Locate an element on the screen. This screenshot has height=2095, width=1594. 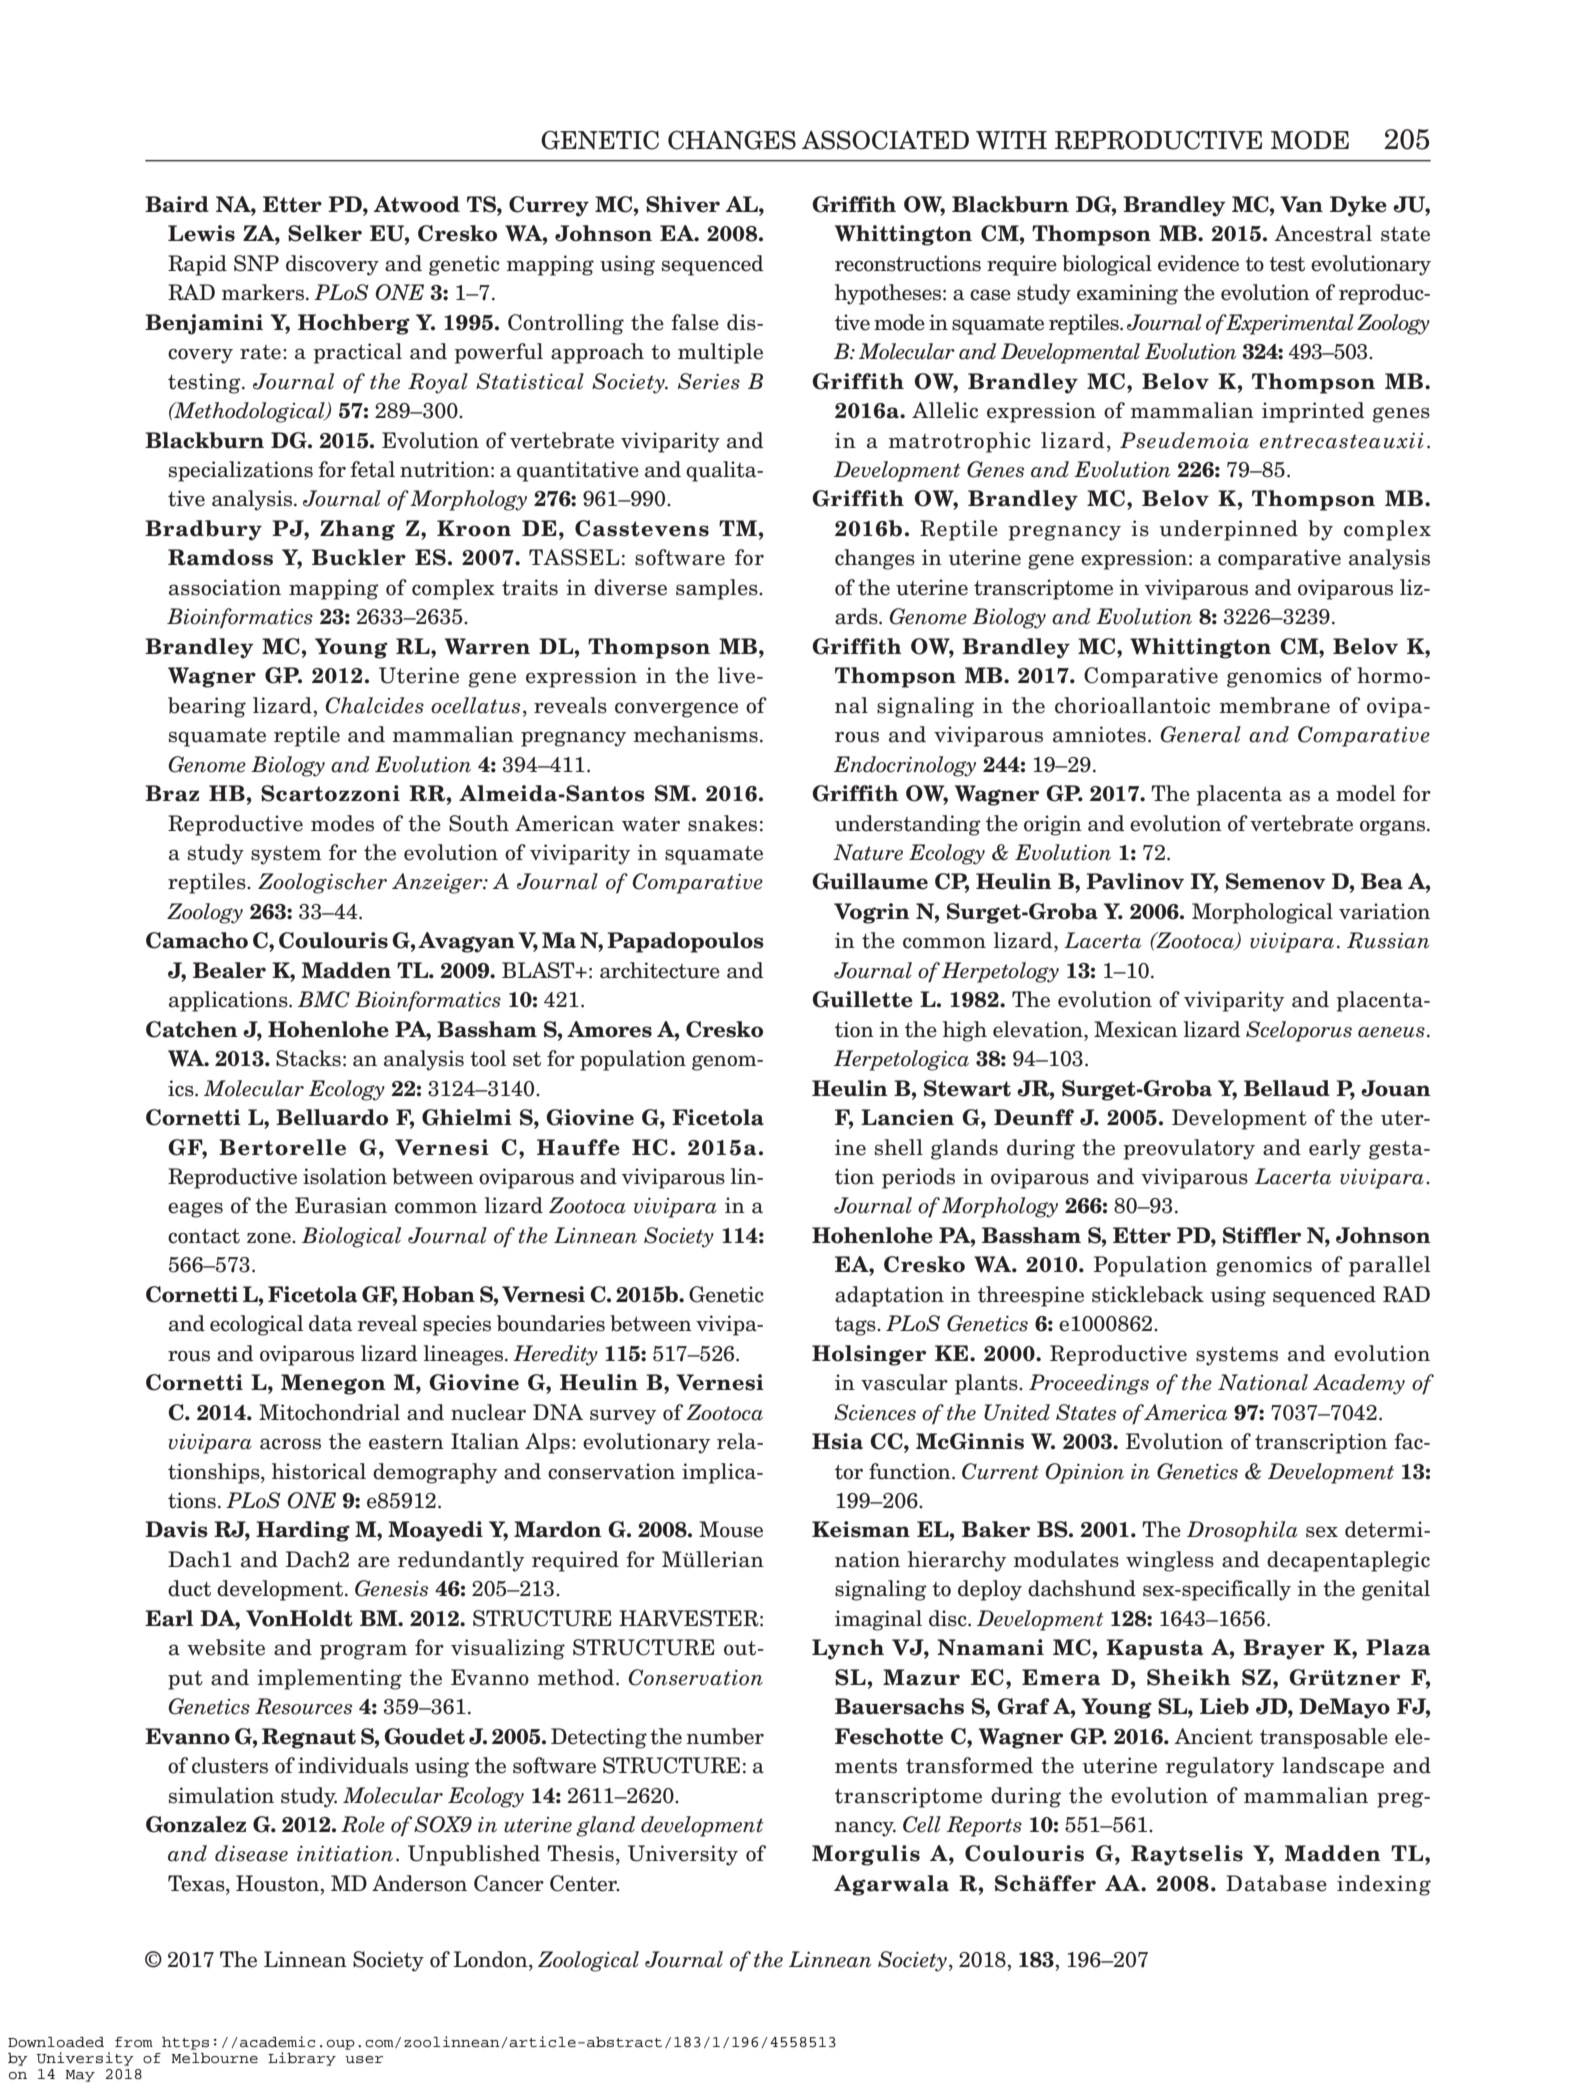
Academy is located at coordinates (1359, 1384).
